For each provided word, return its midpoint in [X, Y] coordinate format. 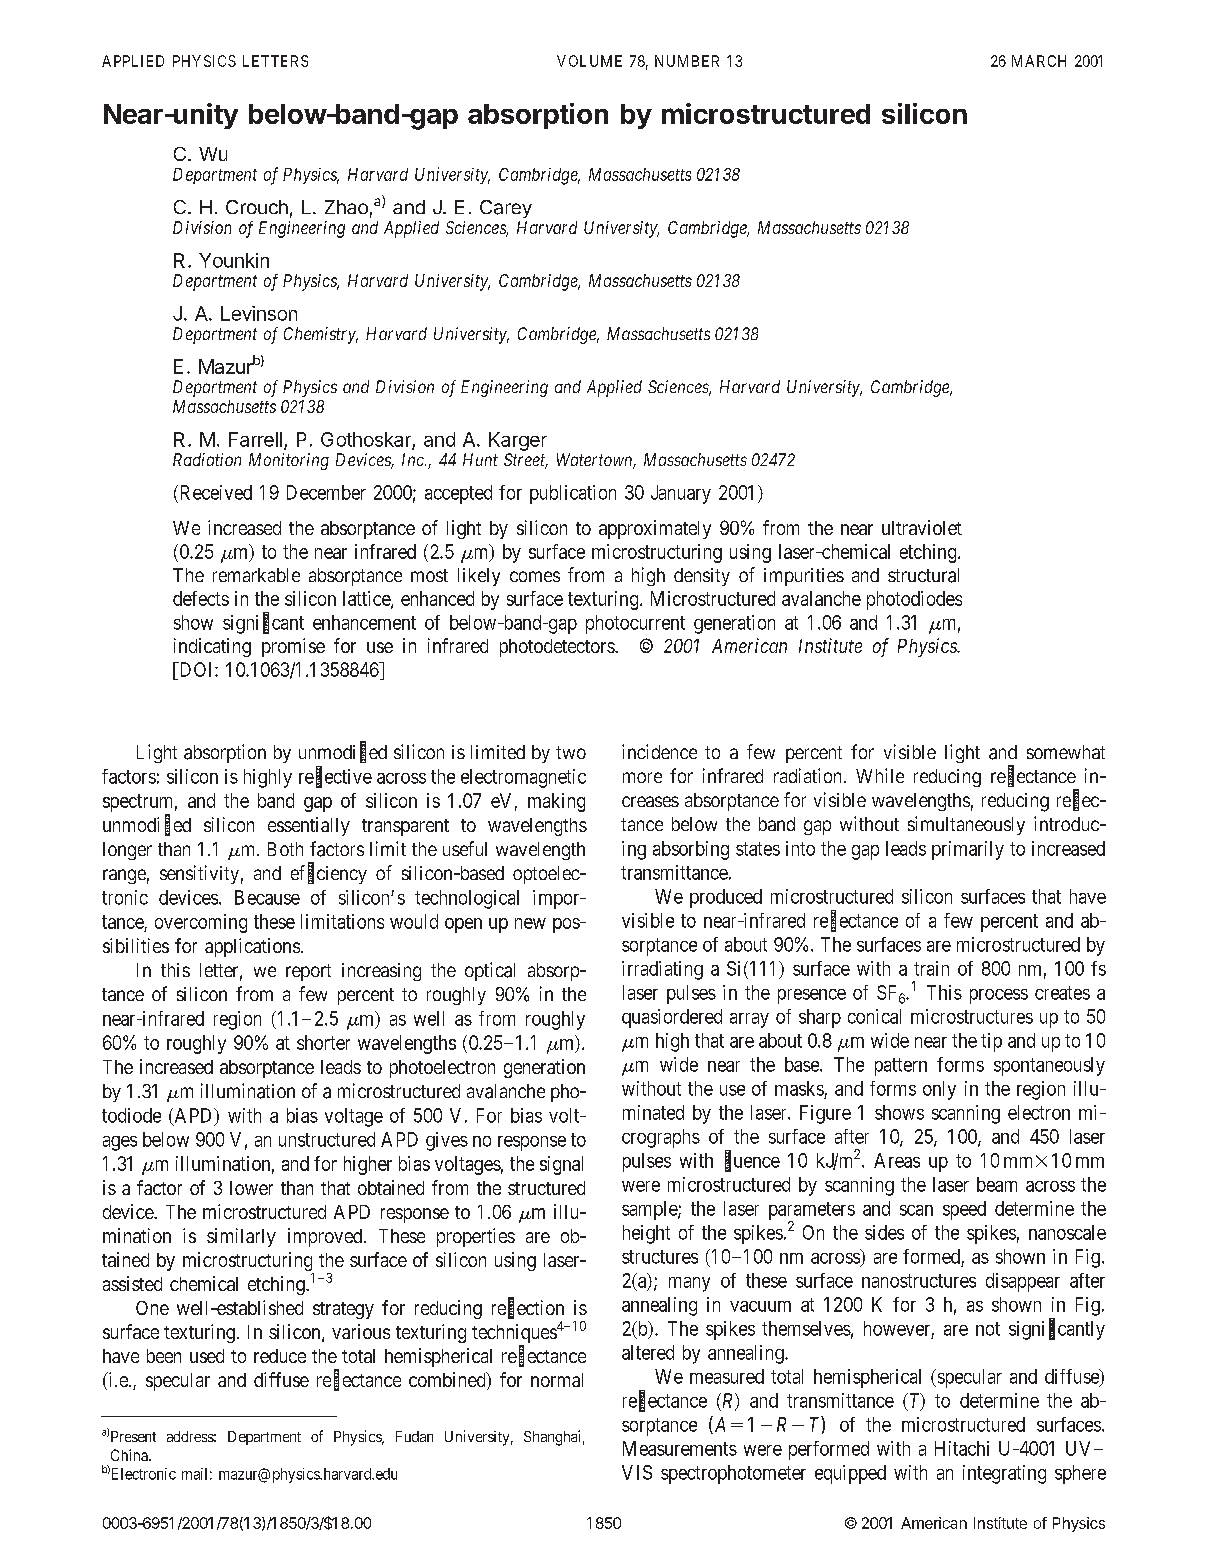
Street [526, 461]
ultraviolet [922, 527]
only [939, 1090]
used [207, 1356]
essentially [309, 826]
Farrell [255, 439]
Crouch [257, 207]
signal [561, 1165]
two [571, 752]
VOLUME [589, 61]
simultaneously [966, 825]
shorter [323, 1042]
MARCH [1039, 61]
